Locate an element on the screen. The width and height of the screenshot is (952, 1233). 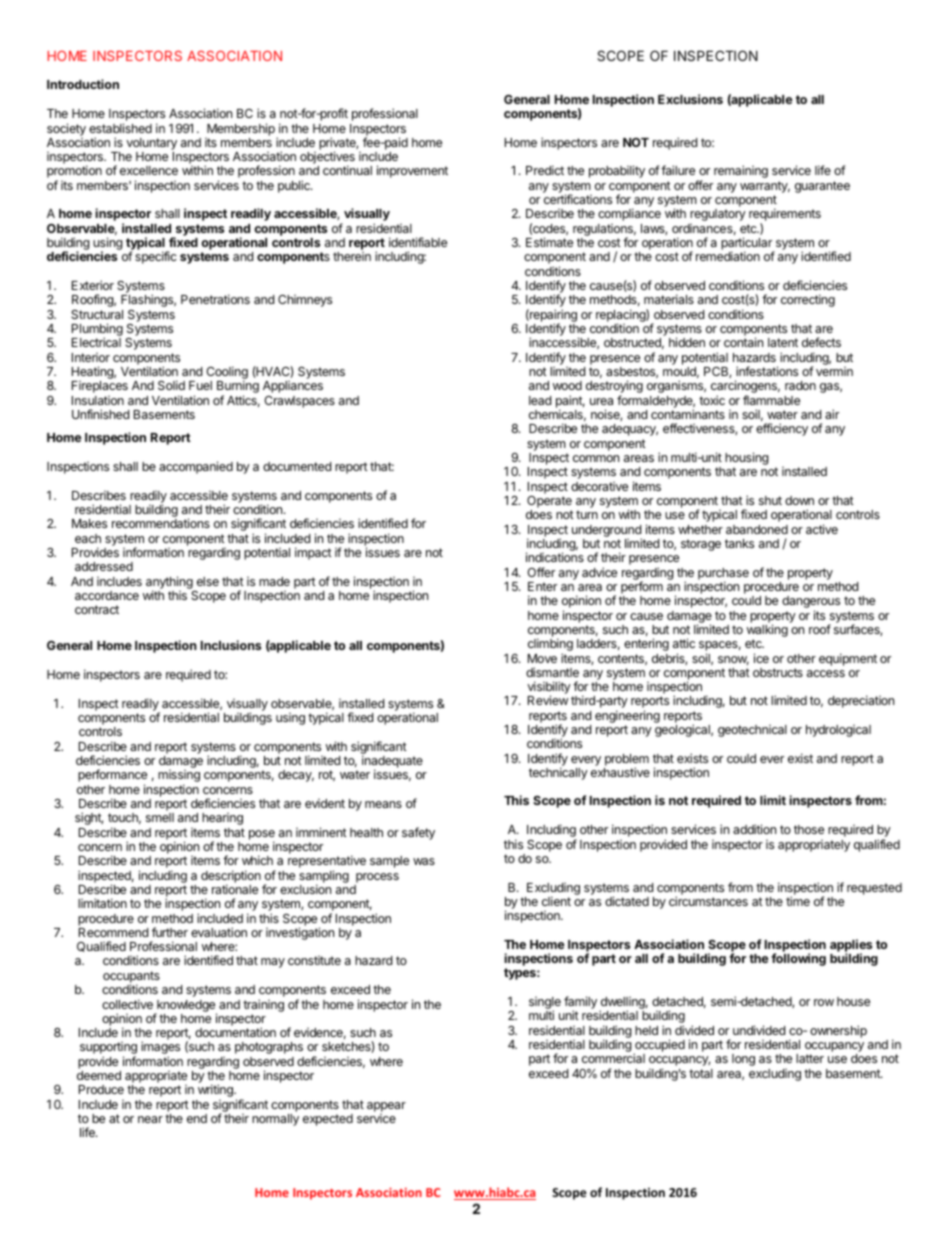
addition is located at coordinates (754, 829).
